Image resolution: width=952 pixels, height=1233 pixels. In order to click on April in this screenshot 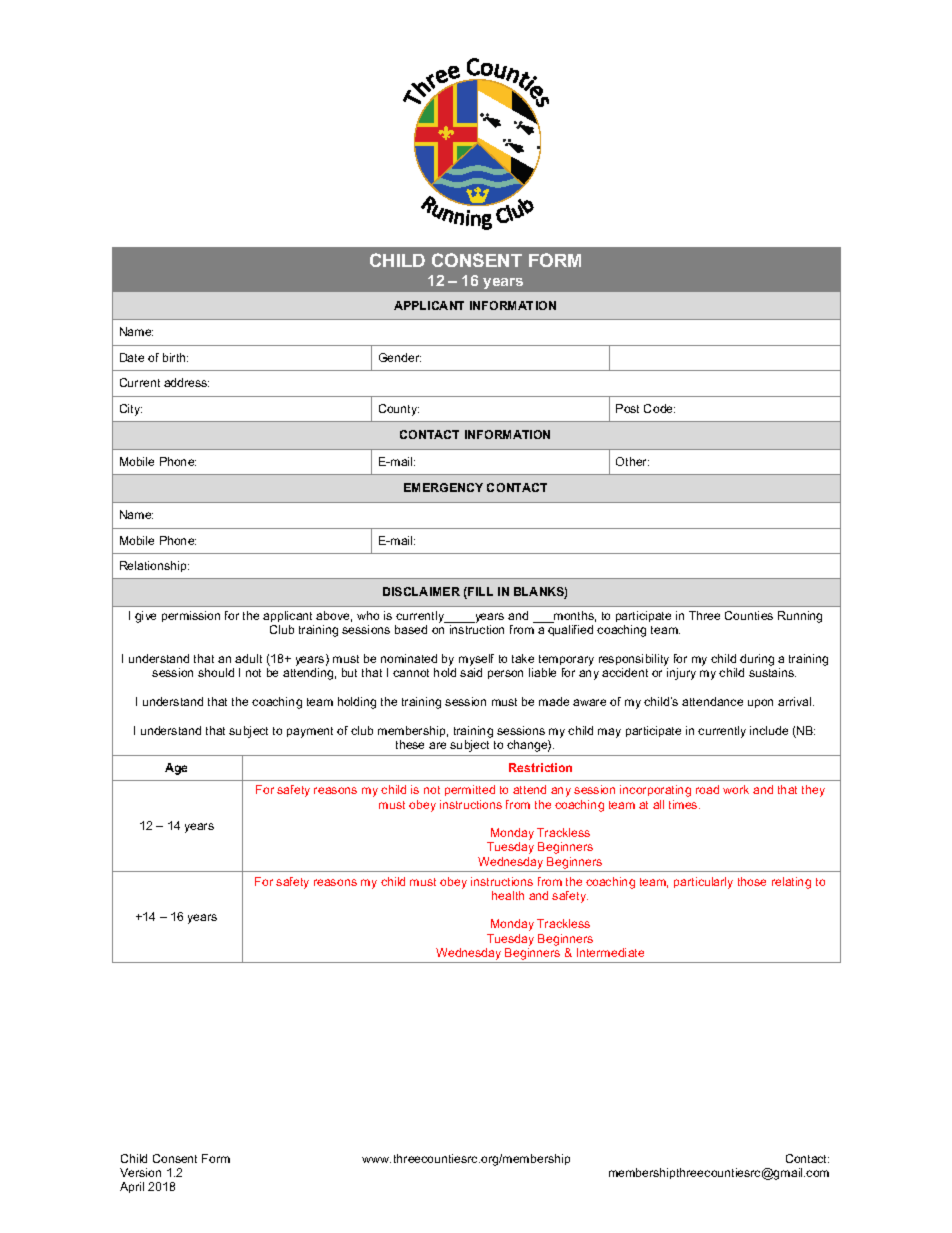, I will do `click(132, 1187)`.
